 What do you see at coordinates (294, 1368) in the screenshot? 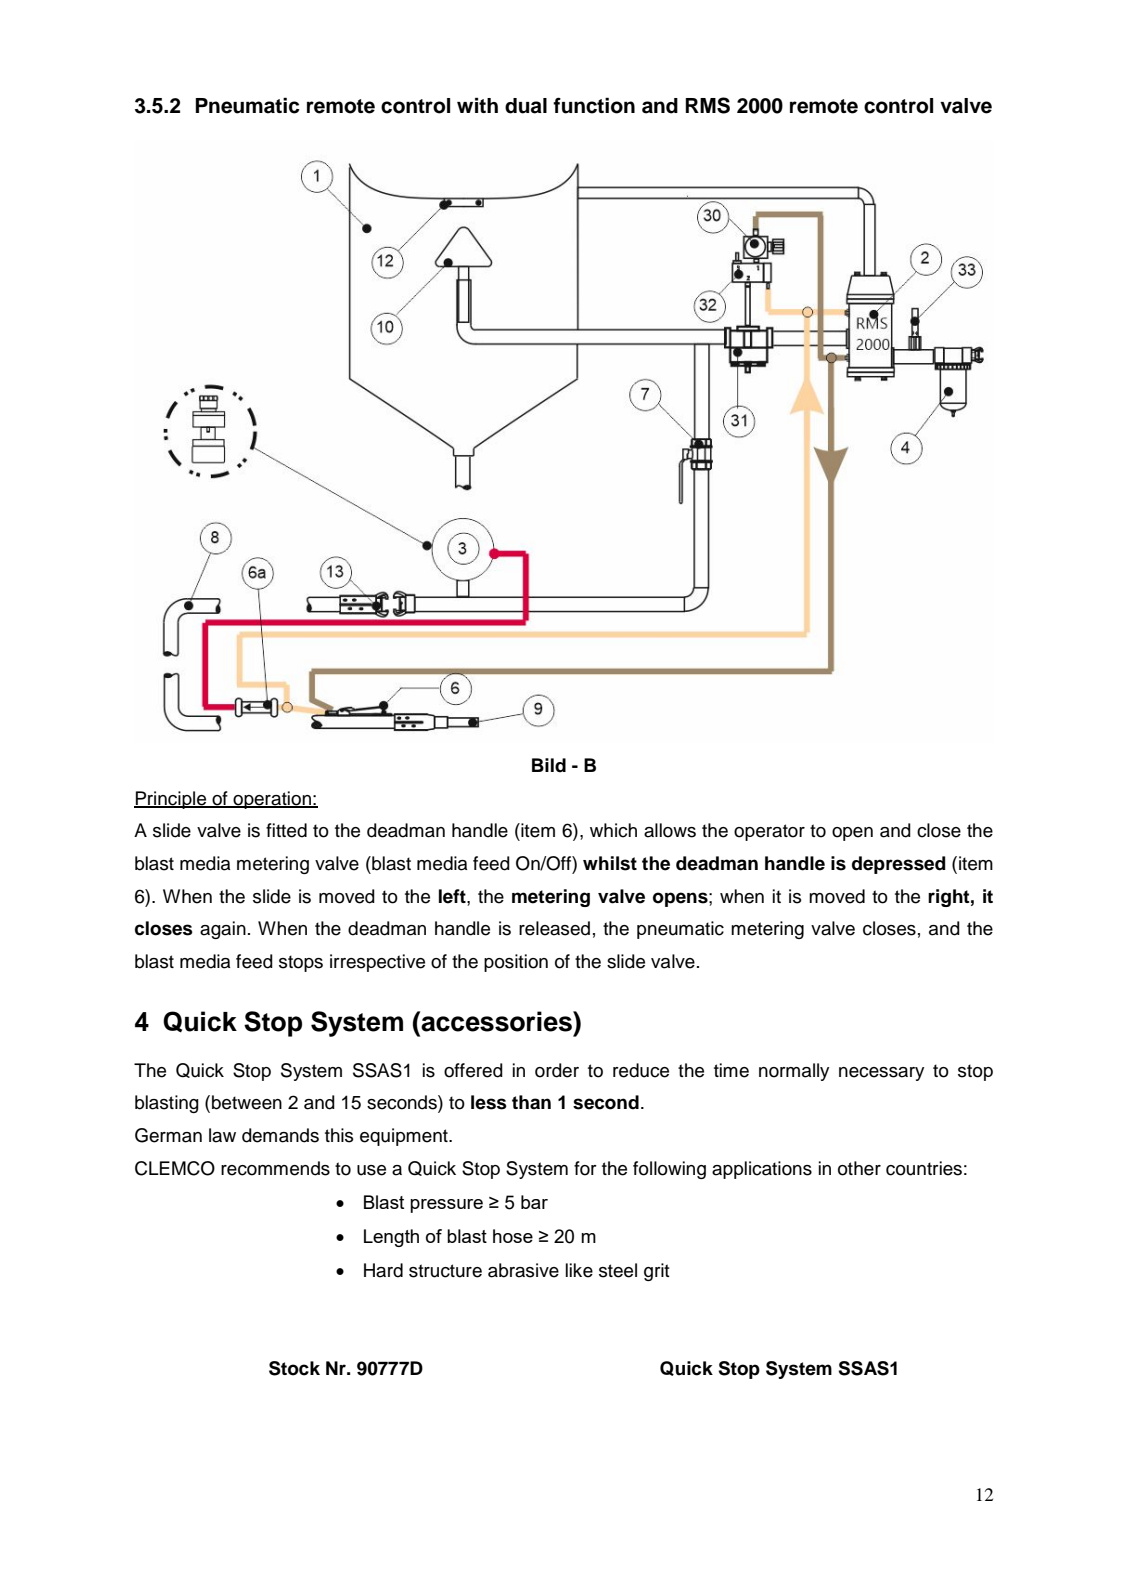
I see `Stock` at bounding box center [294, 1368].
